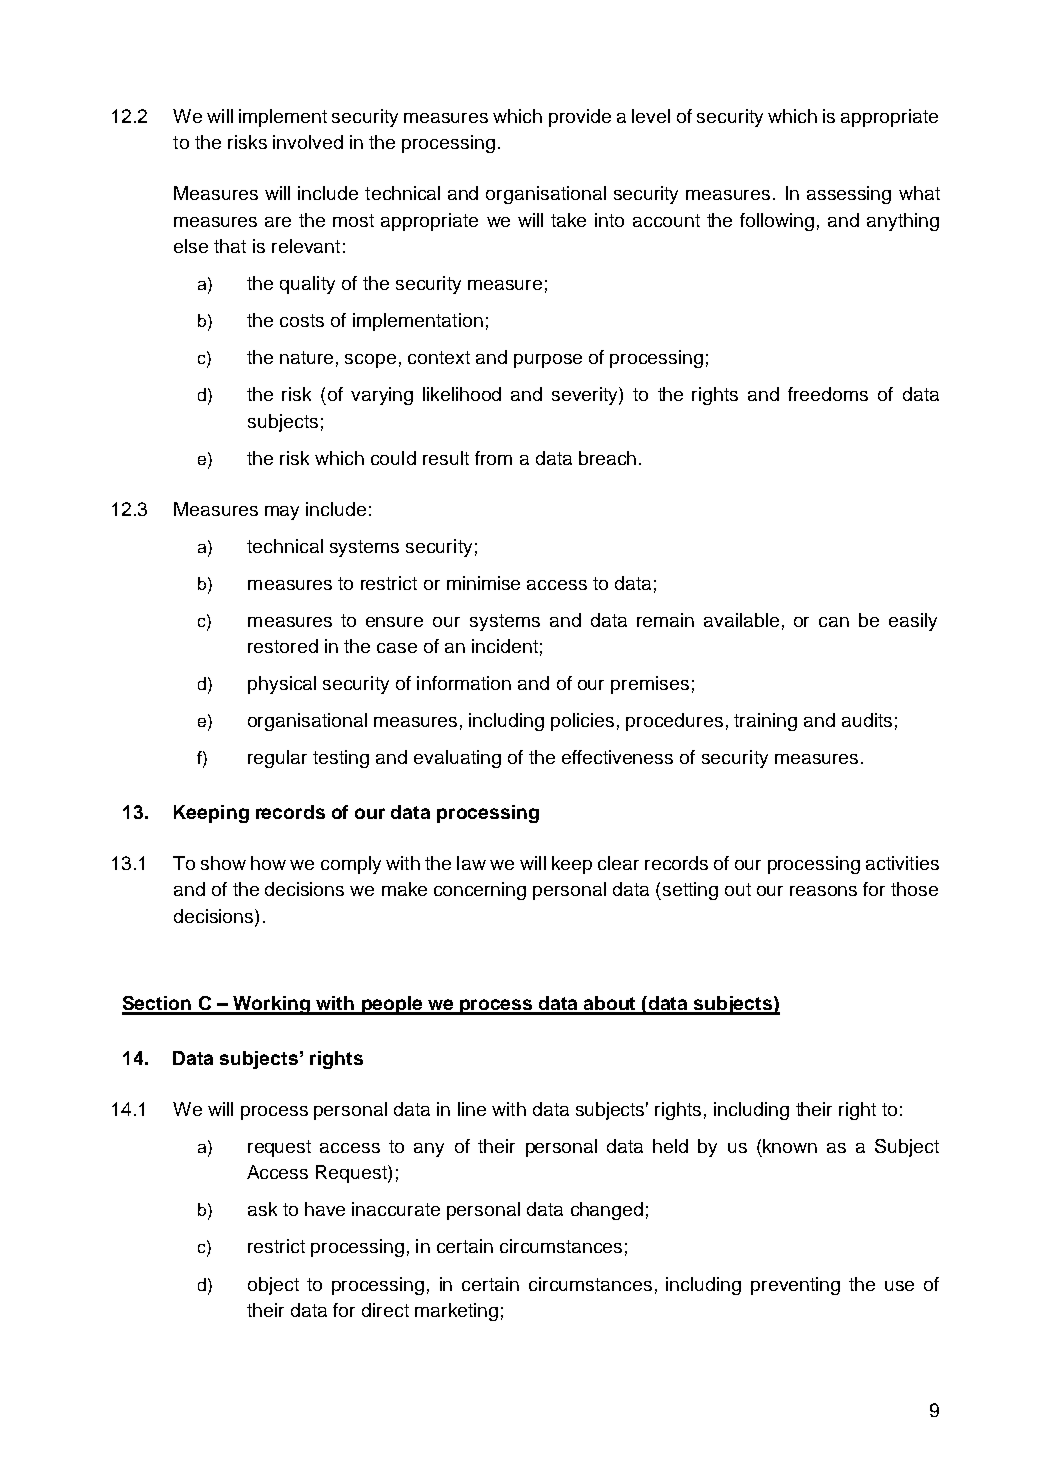  Describe the element at coordinates (607, 1211) in the screenshot. I see `changed` at that location.
